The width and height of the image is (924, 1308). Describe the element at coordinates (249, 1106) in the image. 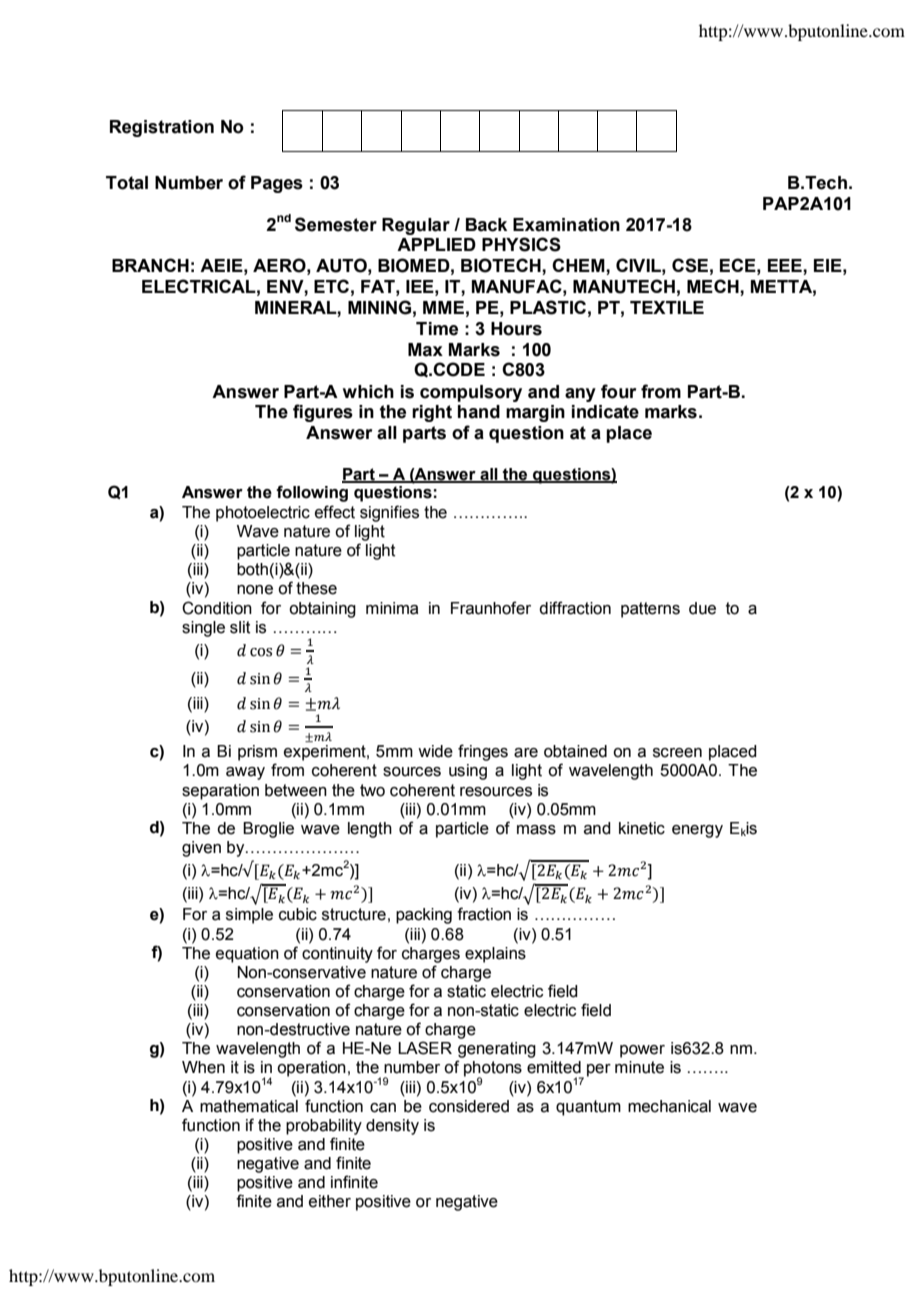

I see `mathematical` at that location.
